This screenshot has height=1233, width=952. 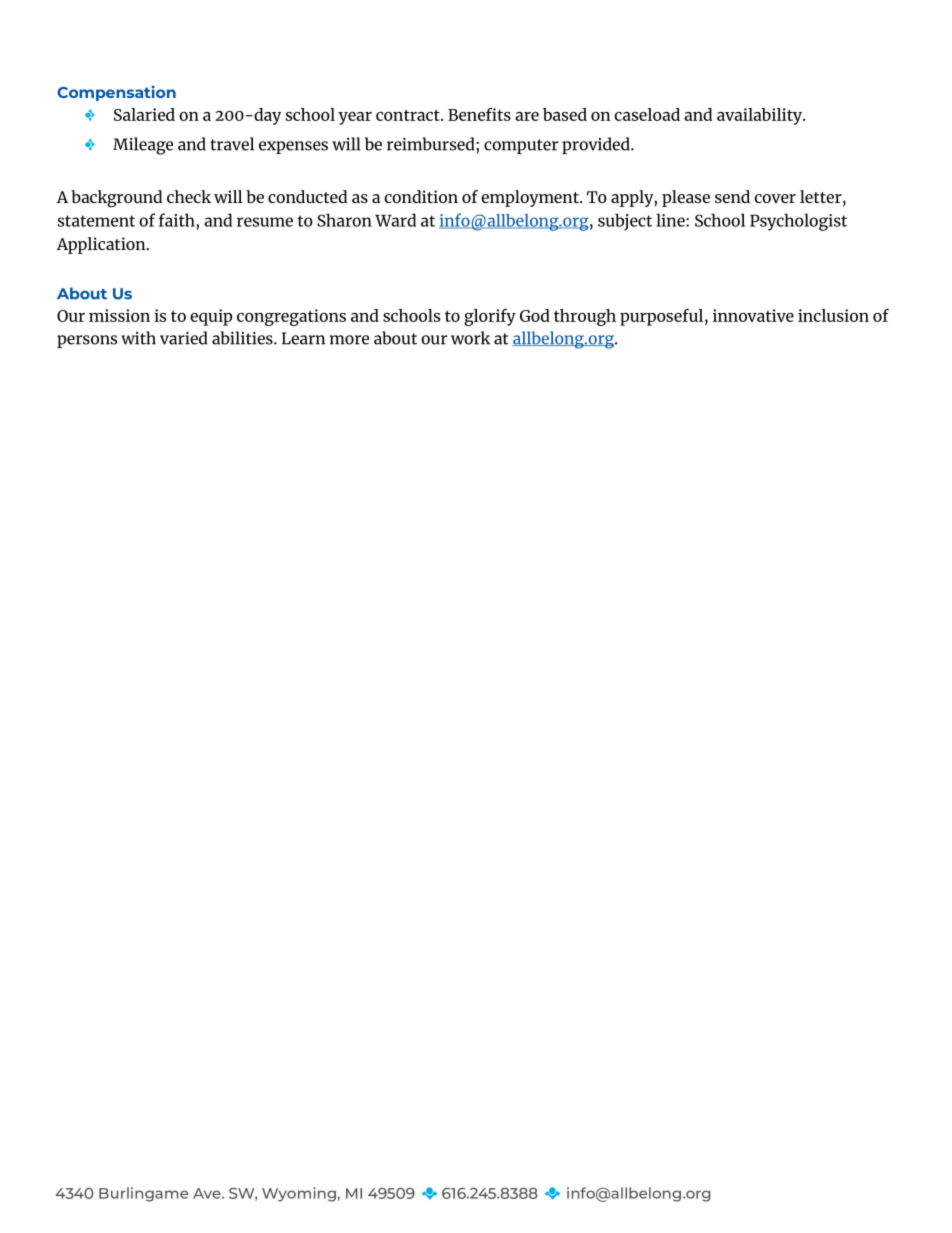 I want to click on Ward, so click(x=395, y=220).
